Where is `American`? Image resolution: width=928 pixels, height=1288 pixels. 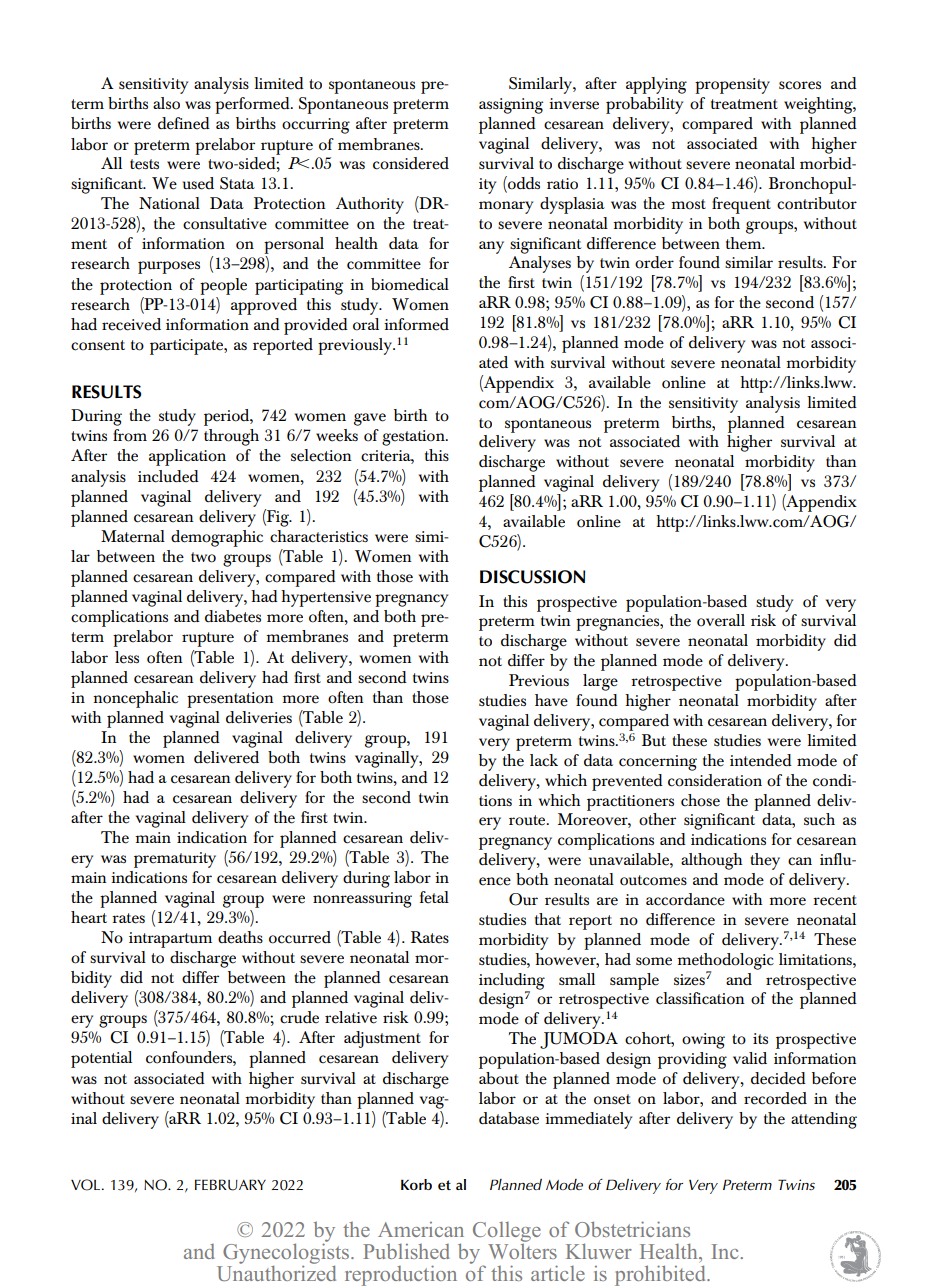 American is located at coordinates (421, 1229).
